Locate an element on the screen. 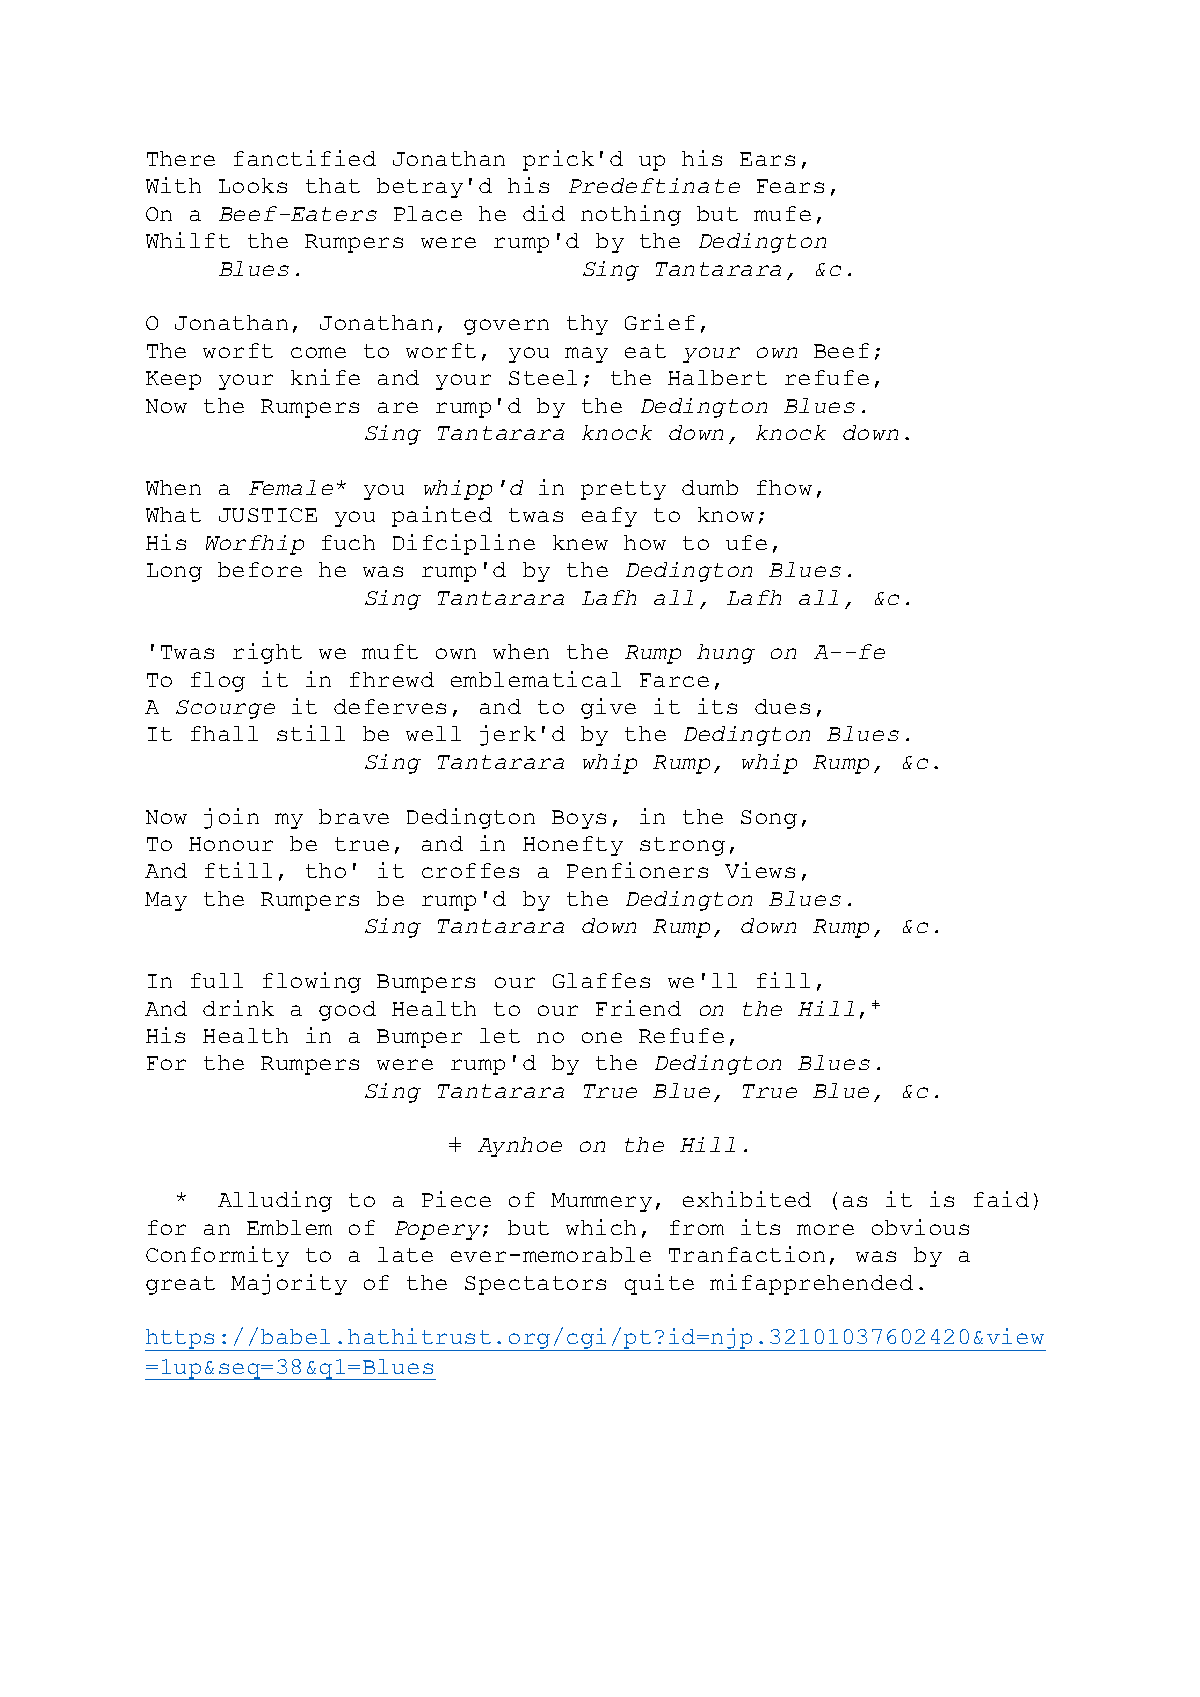  knife is located at coordinates (325, 377).
